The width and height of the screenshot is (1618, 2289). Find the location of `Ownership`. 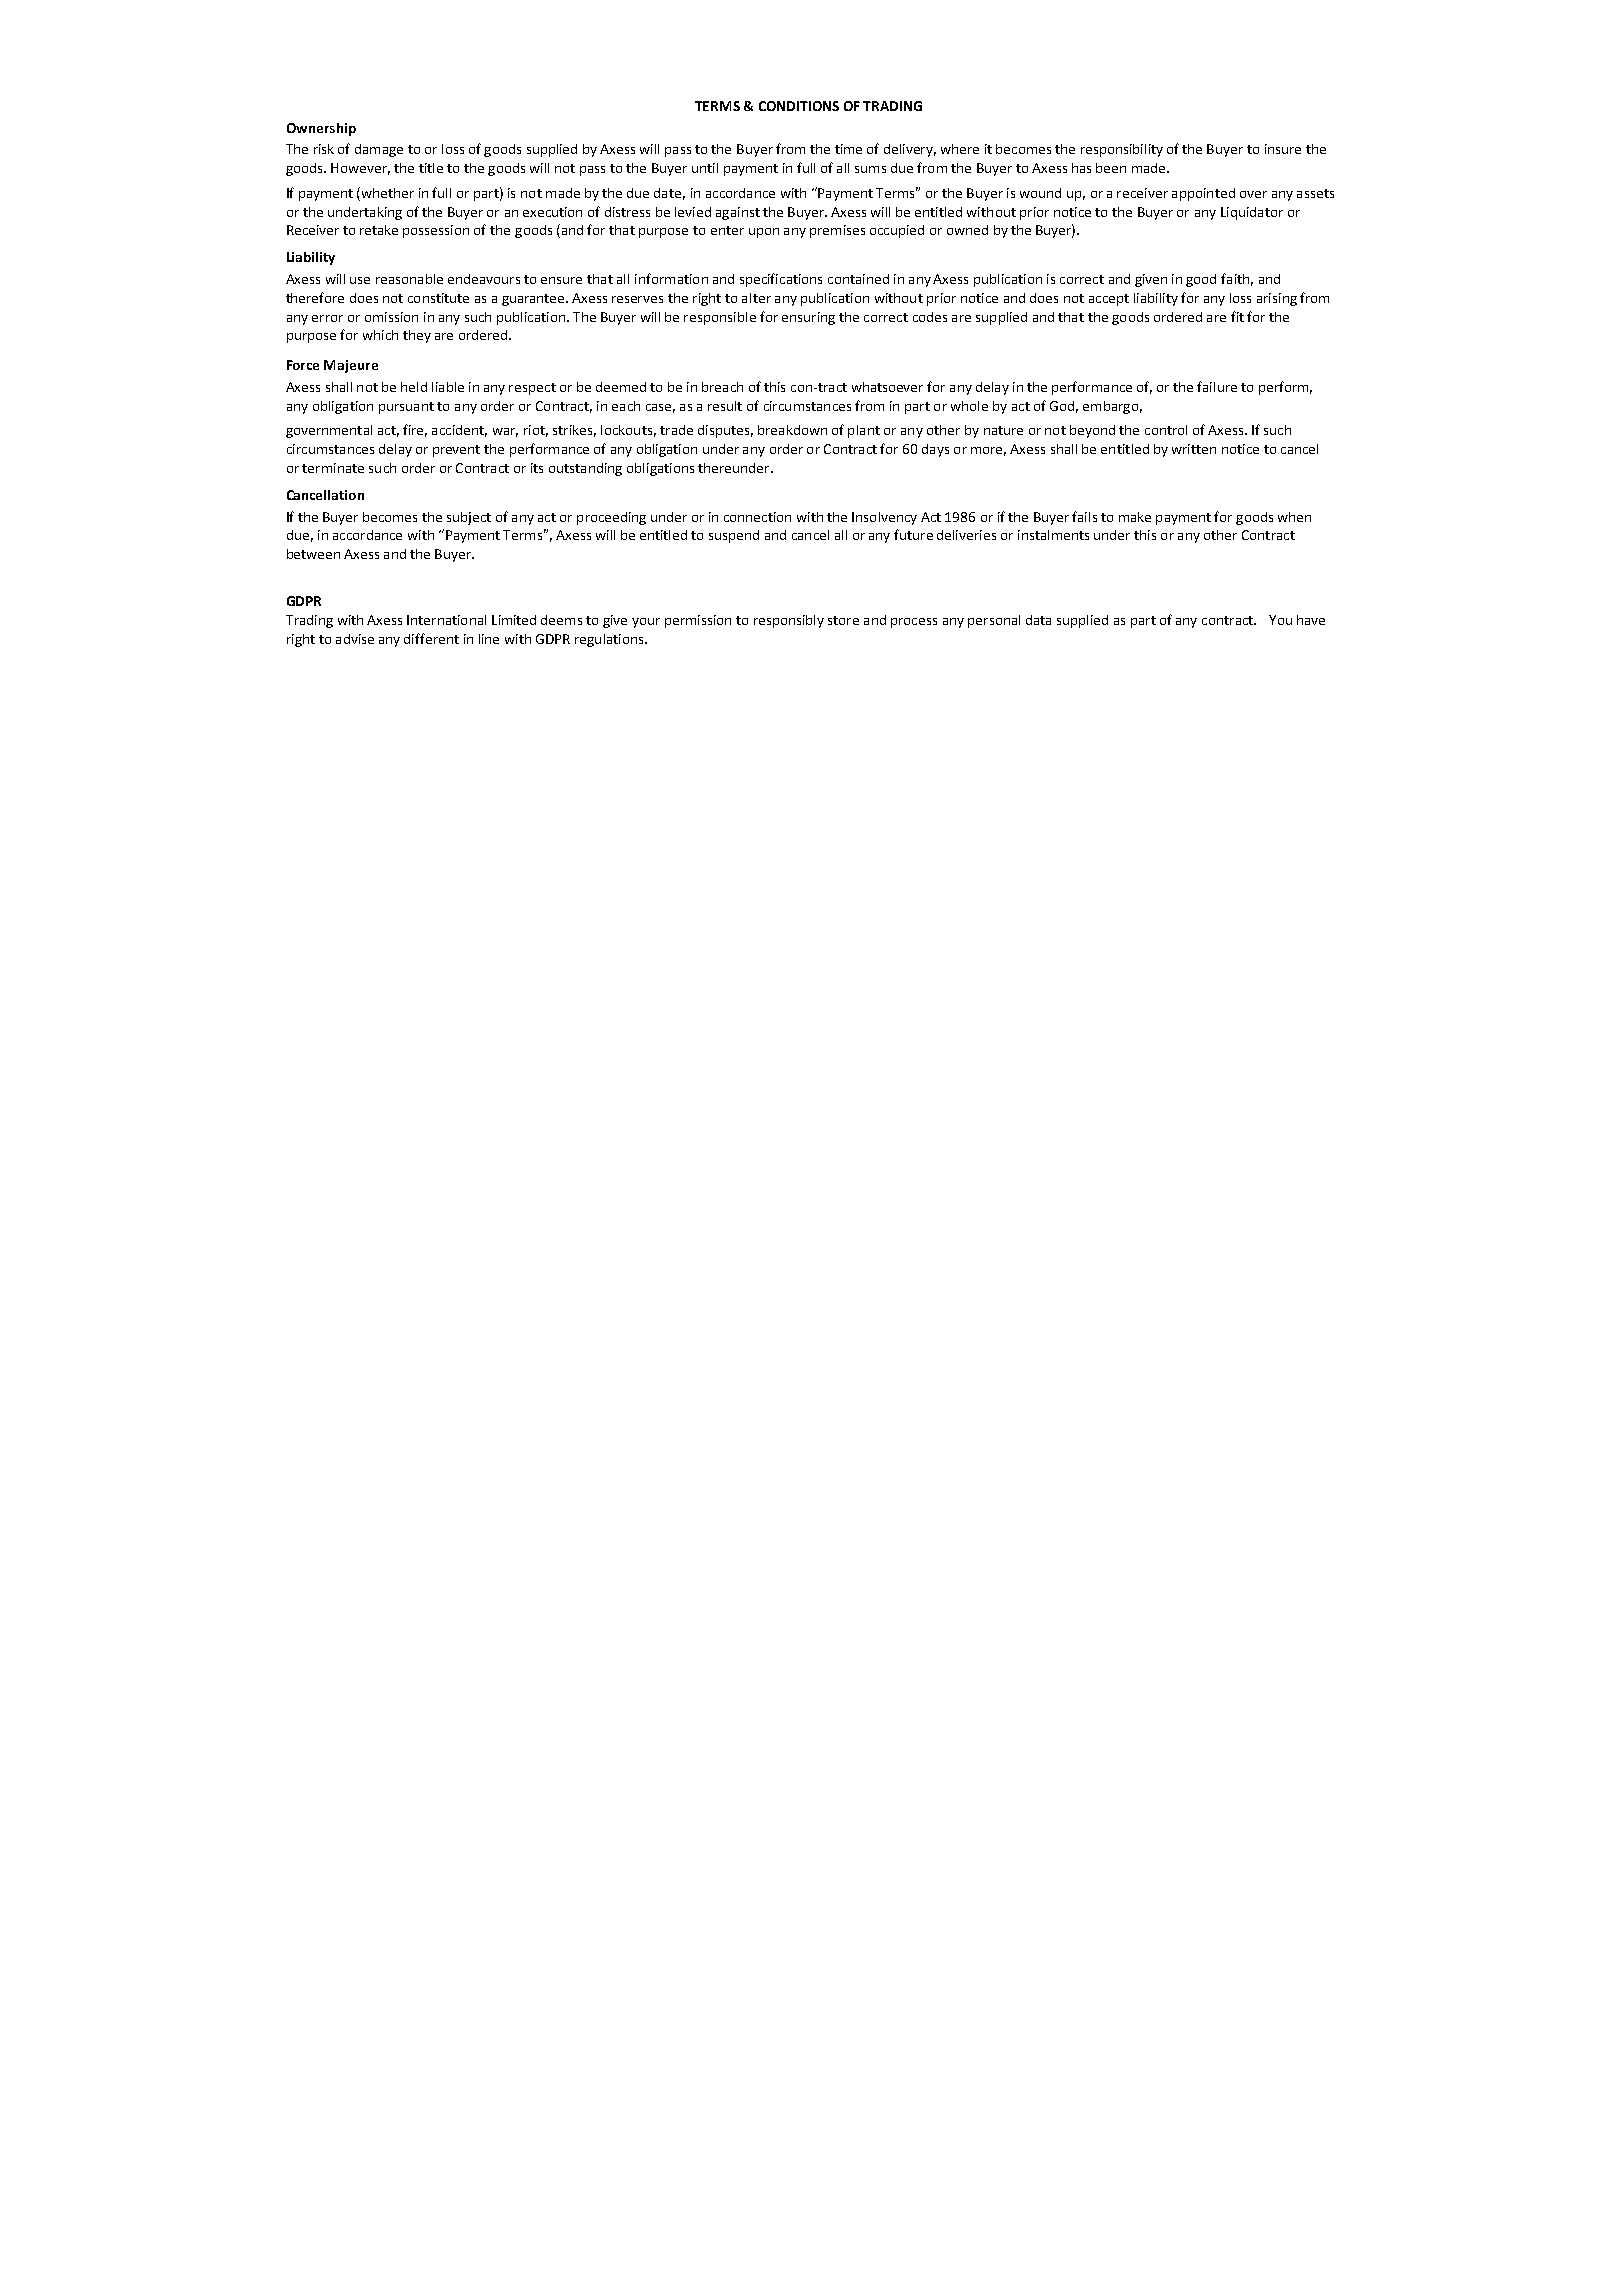

Ownership is located at coordinates (321, 129).
